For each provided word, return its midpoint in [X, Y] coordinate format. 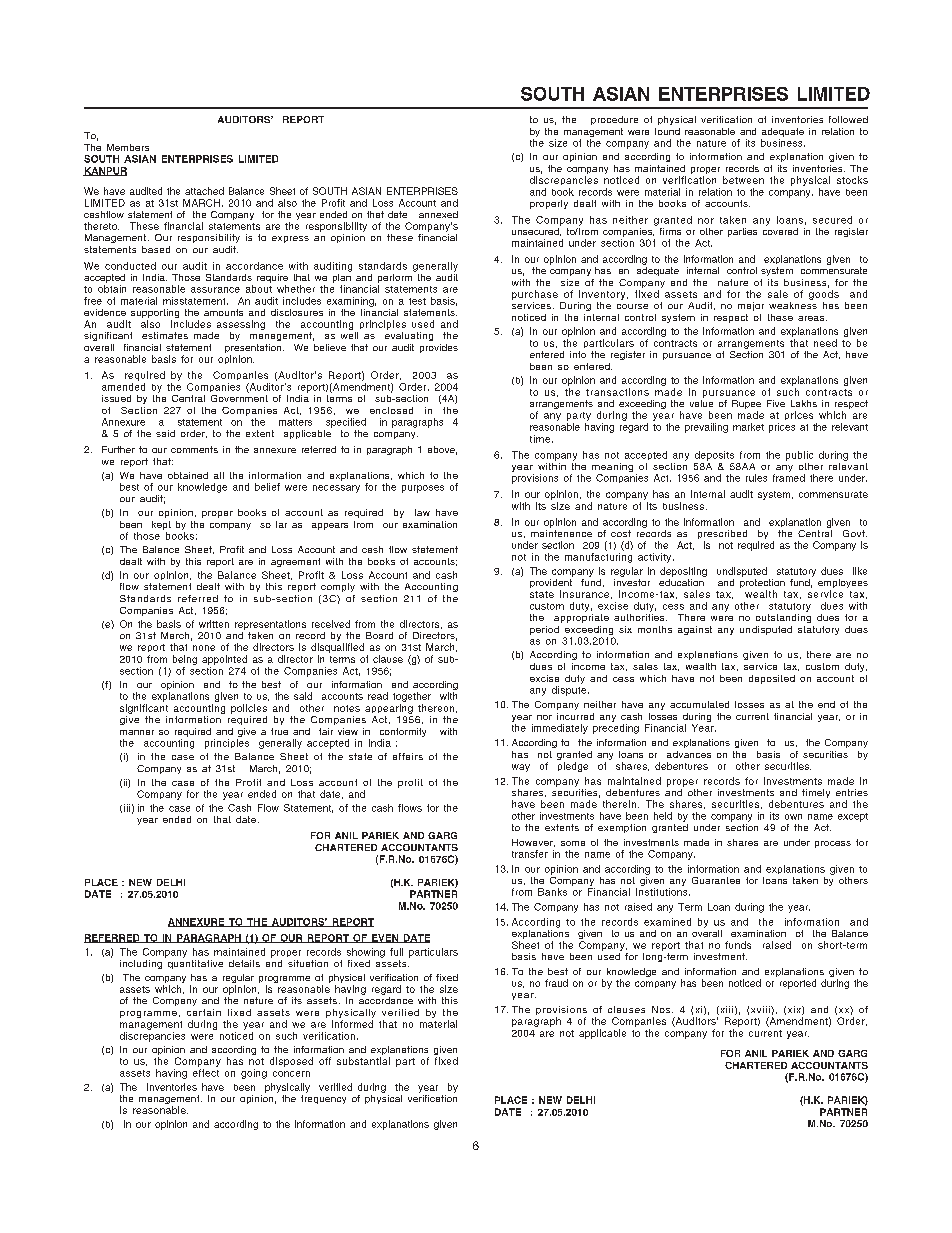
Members [128, 147]
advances [689, 754]
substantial [363, 1061]
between [743, 180]
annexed [438, 214]
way [521, 768]
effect [206, 1073]
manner [137, 732]
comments [194, 449]
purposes [423, 489]
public [799, 456]
